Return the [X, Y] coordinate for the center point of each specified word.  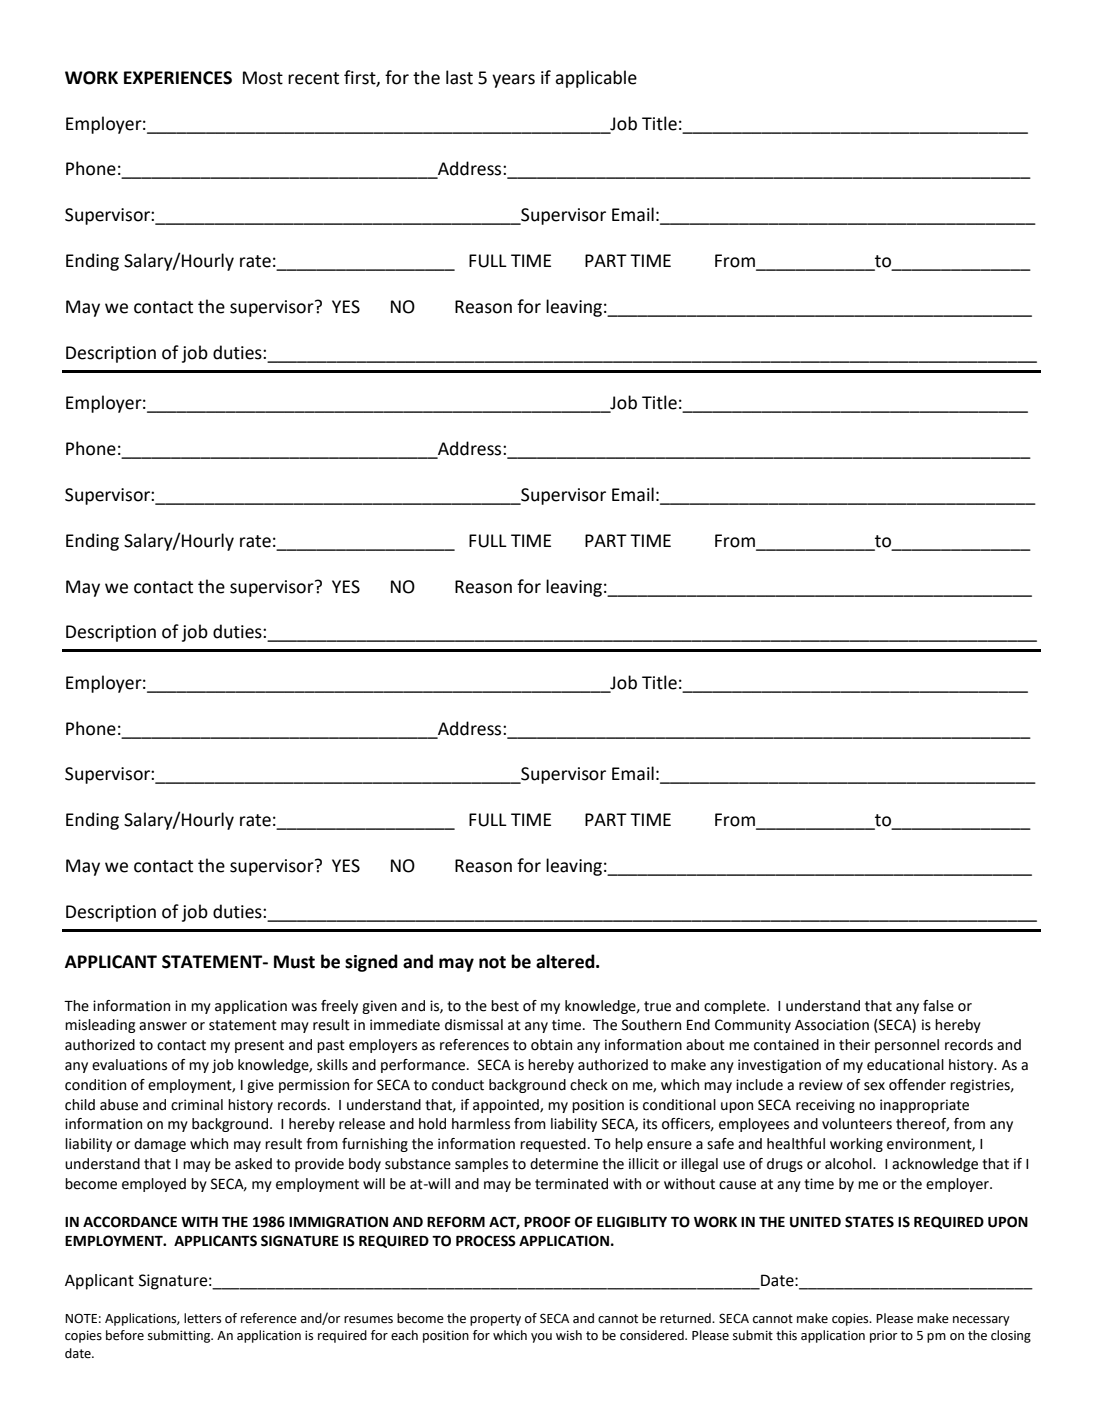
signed [371, 963]
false [938, 1006]
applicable [596, 79]
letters [202, 1318]
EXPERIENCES [178, 78]
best [505, 1006]
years [513, 81]
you [541, 1338]
